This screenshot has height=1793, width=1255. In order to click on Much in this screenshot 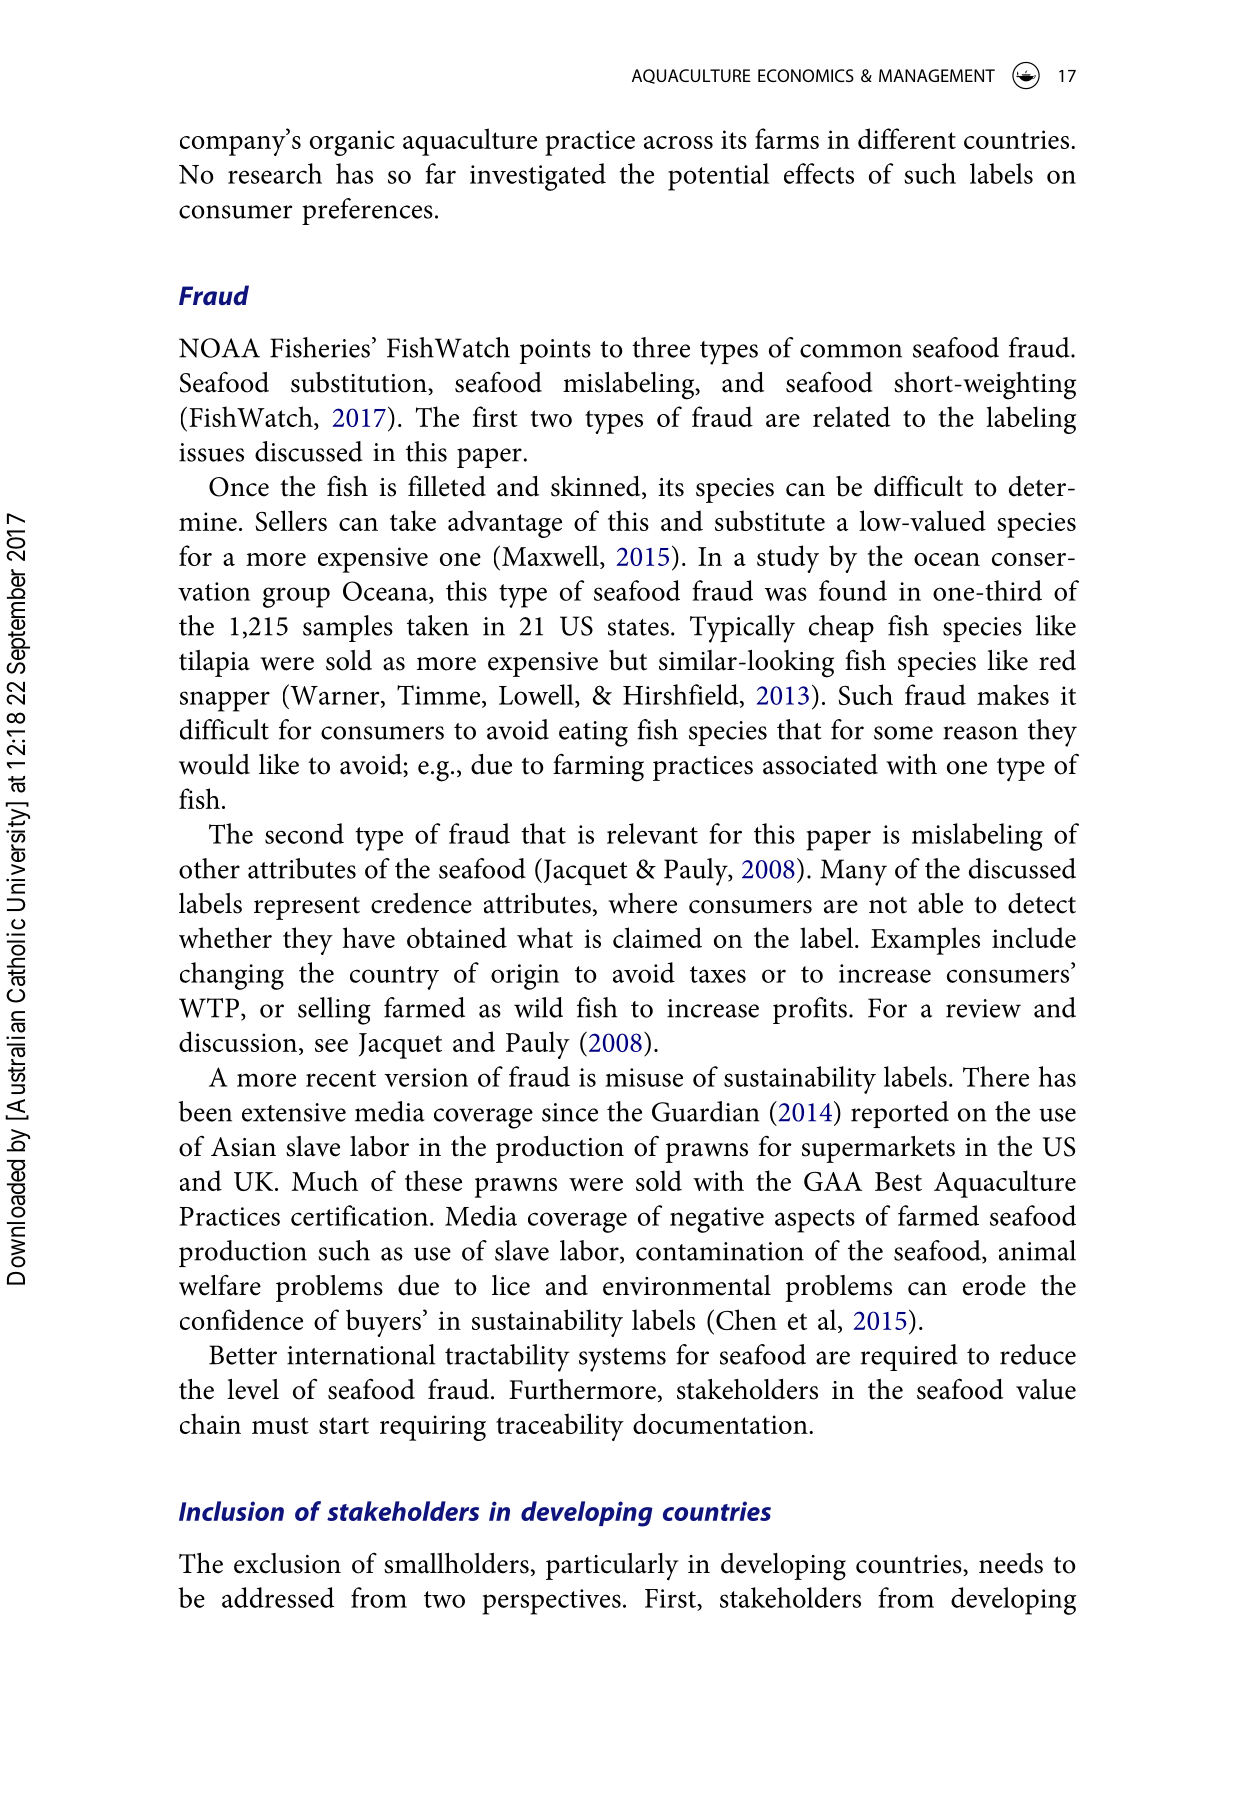, I will do `click(324, 1180)`.
